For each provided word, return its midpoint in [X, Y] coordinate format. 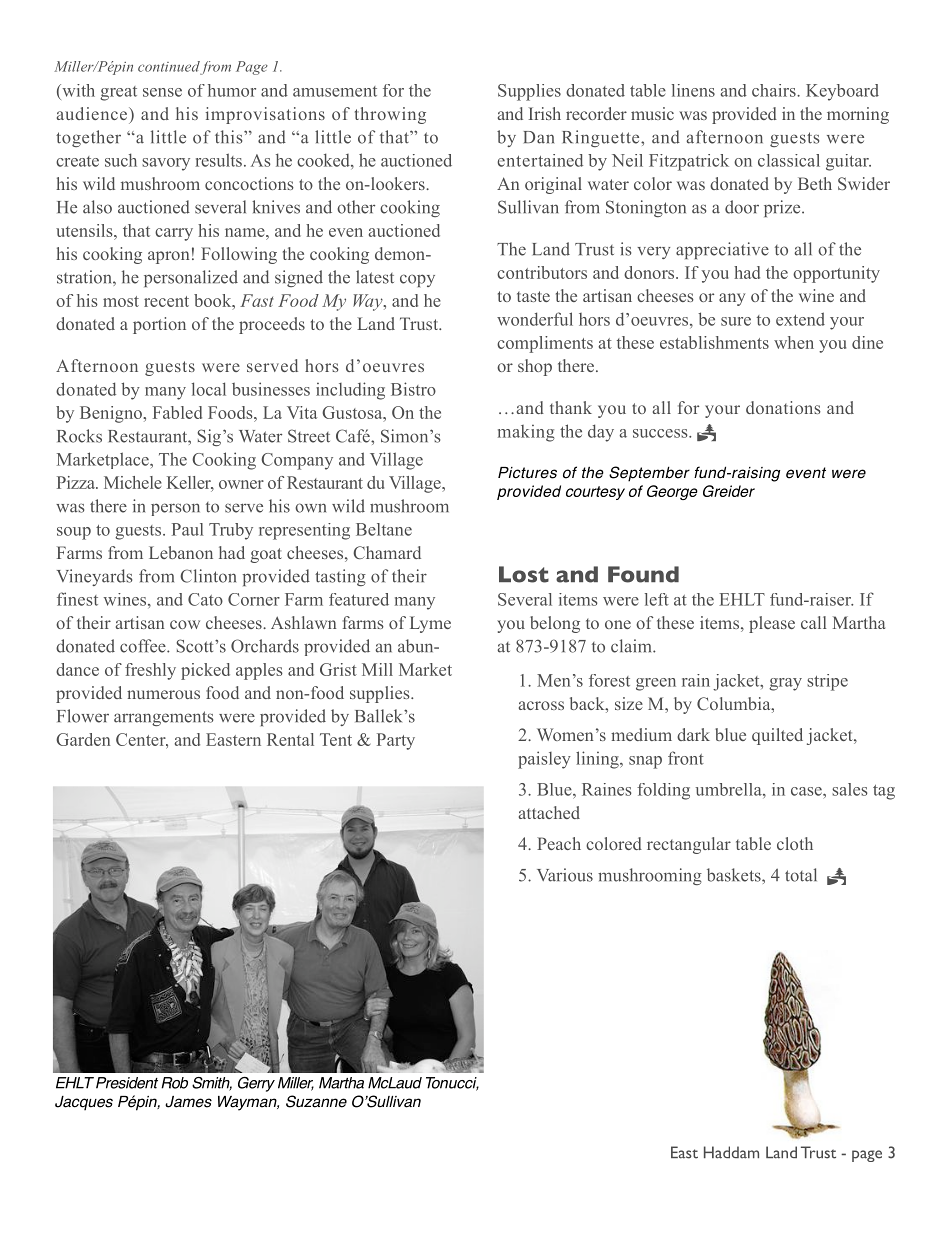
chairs [775, 90]
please [772, 624]
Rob [174, 1083]
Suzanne [316, 1101]
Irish [545, 113]
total [801, 875]
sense [162, 92]
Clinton [208, 576]
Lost [524, 574]
